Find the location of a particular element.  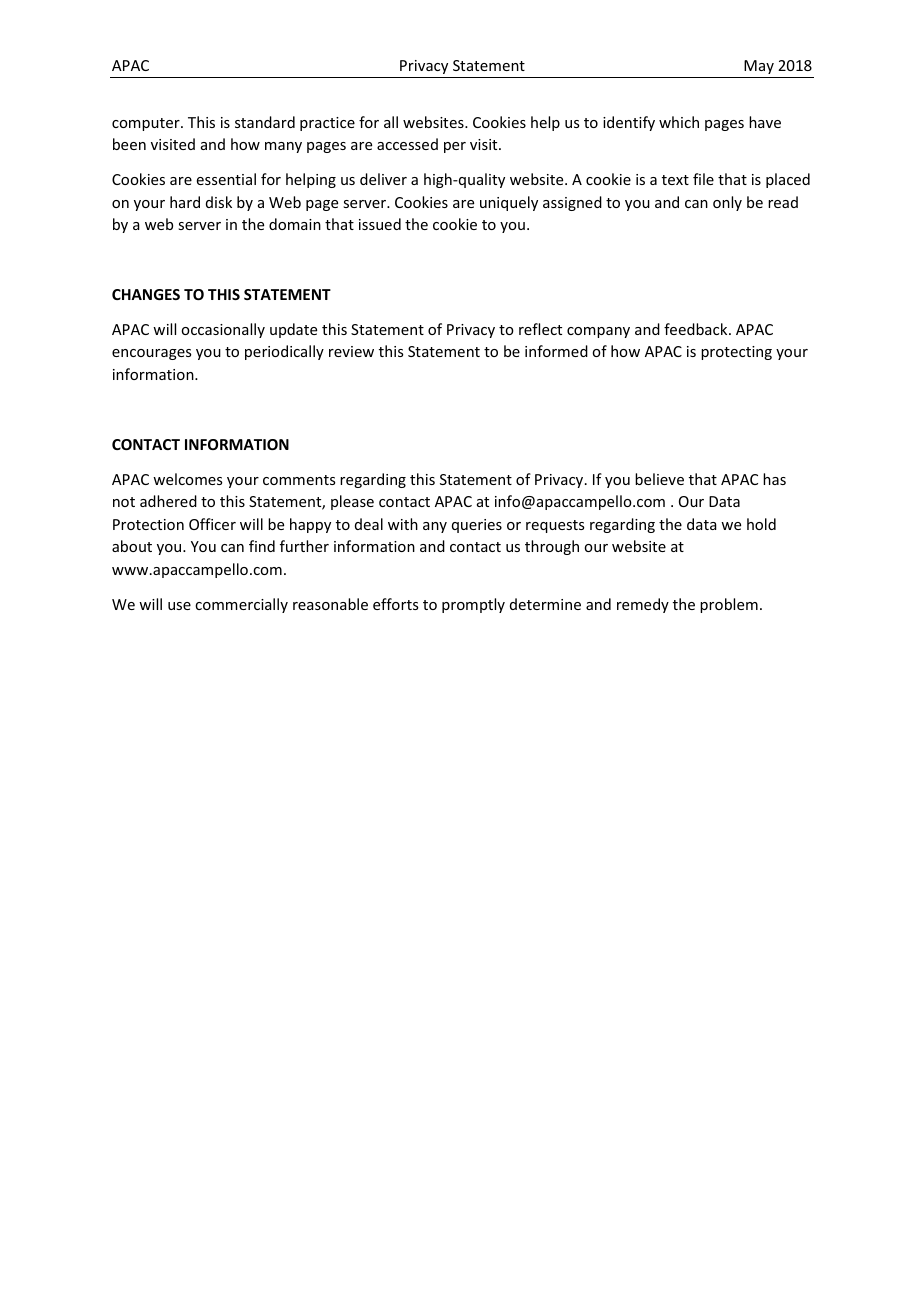

accessed is located at coordinates (407, 144).
